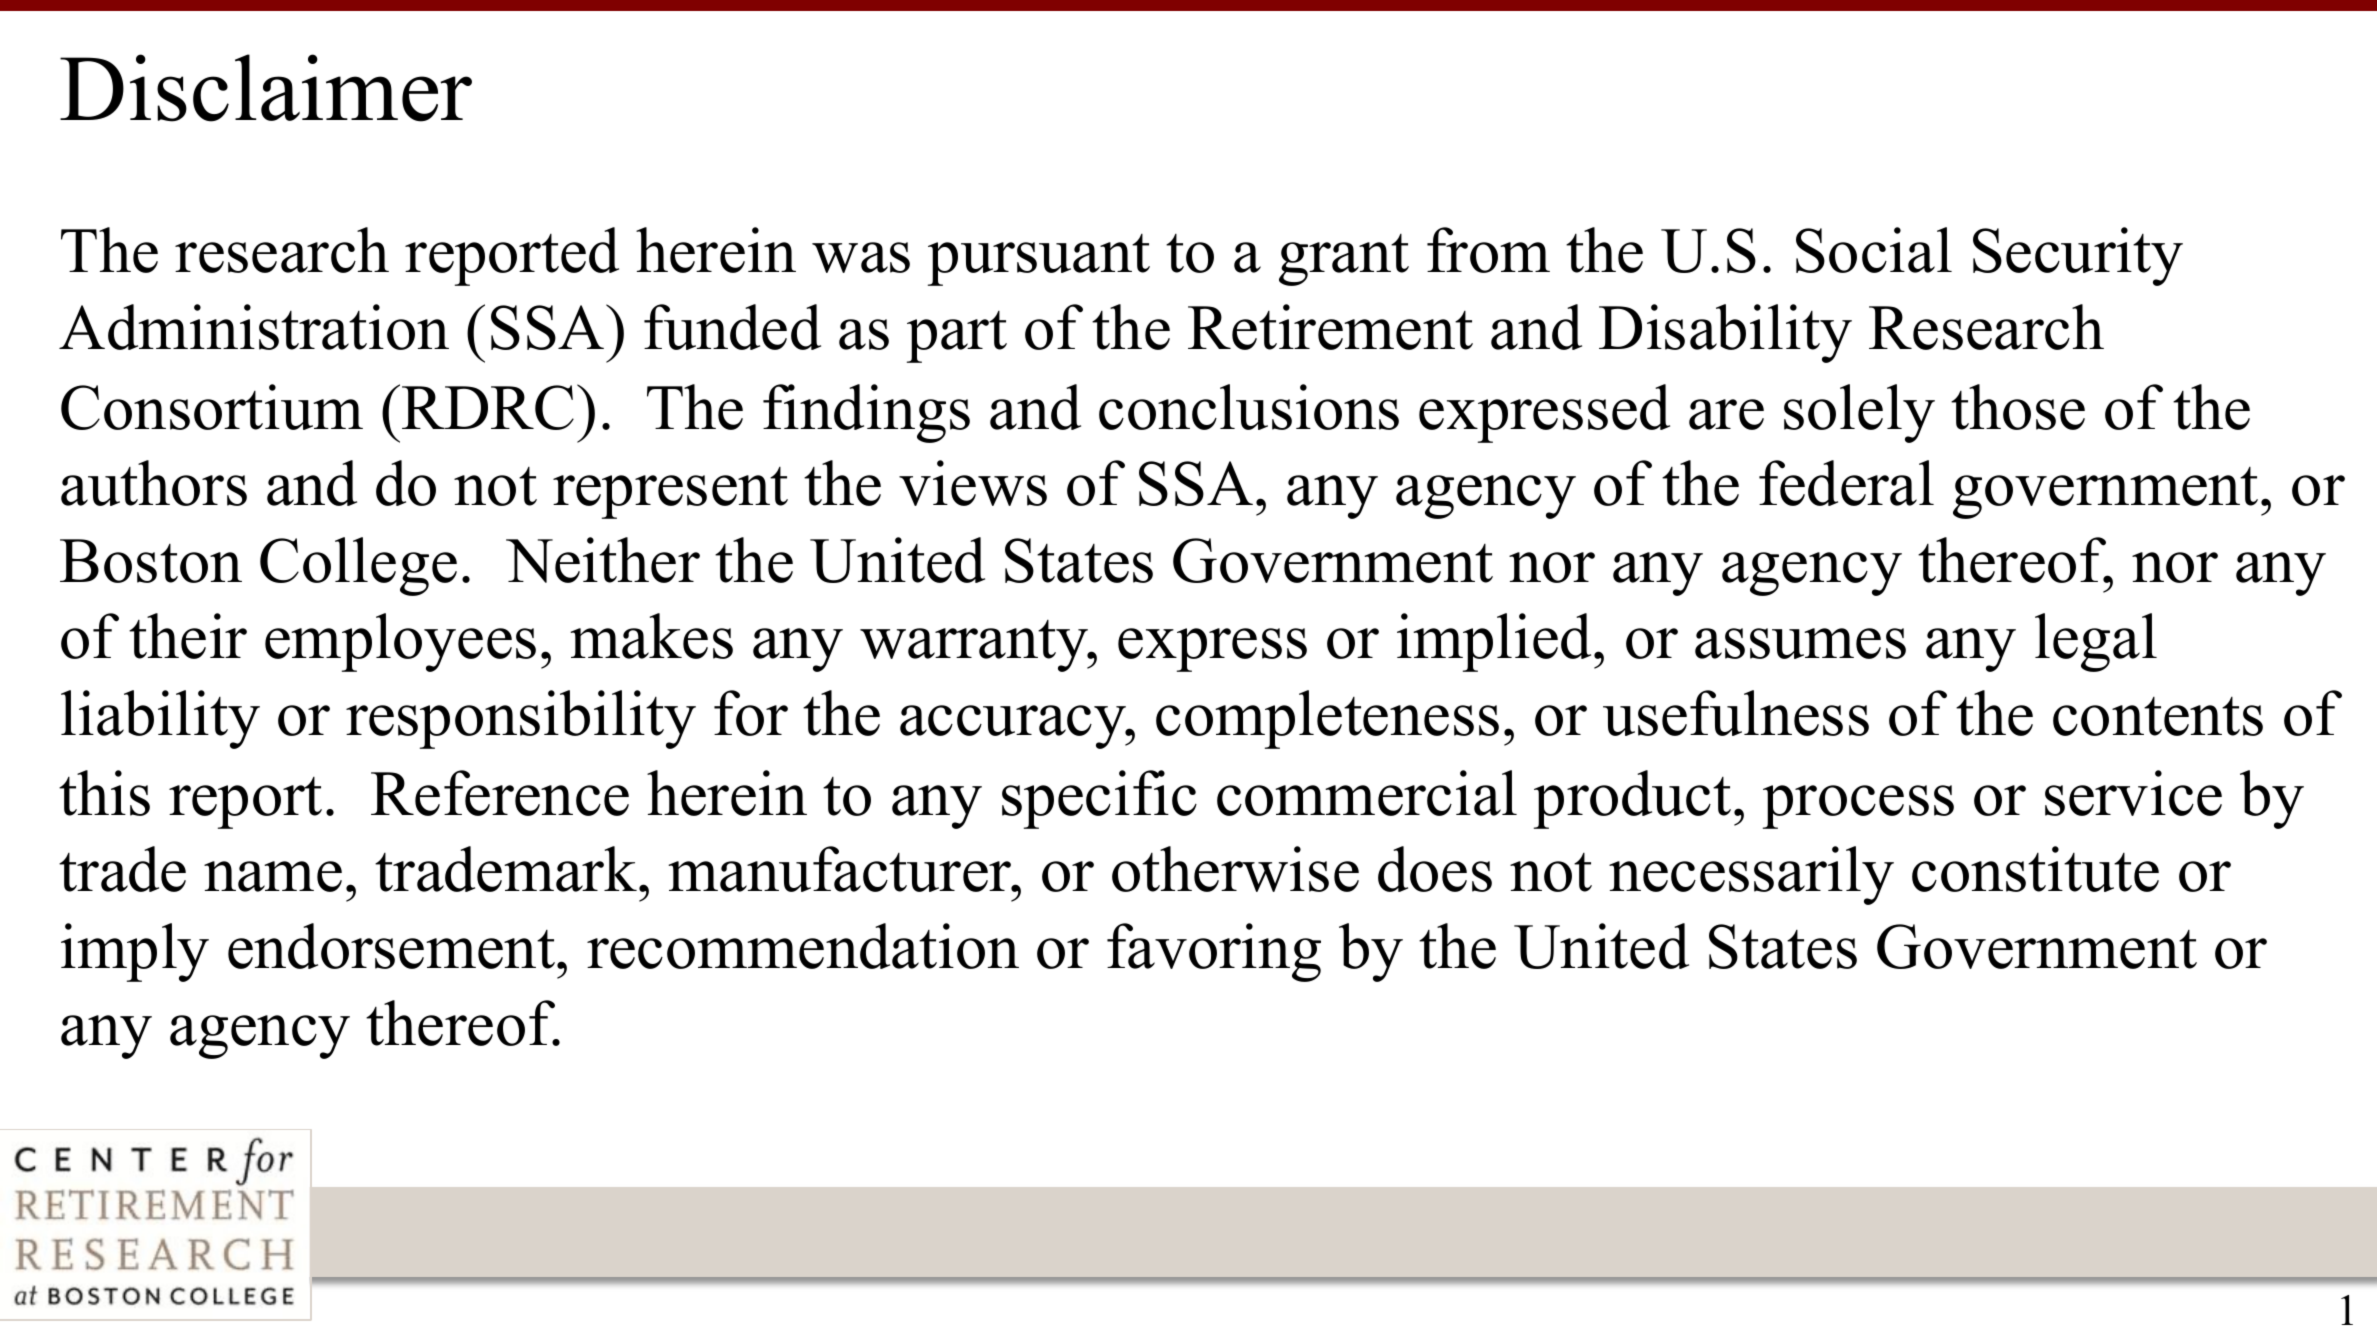 This document has width=2377, height=1337. What do you see at coordinates (254, 327) in the document?
I see `Administration` at bounding box center [254, 327].
